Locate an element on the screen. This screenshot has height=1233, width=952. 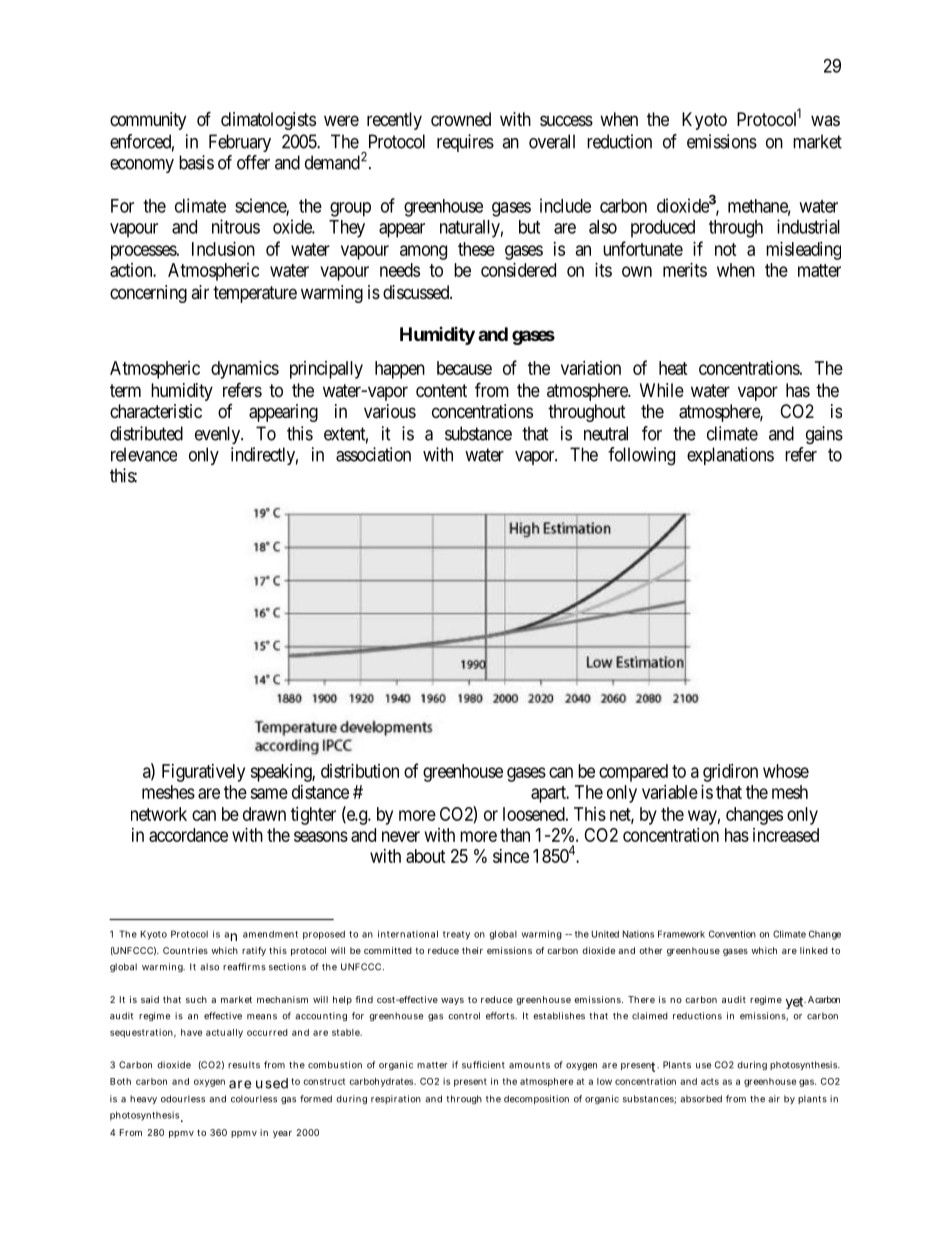
odourless is located at coordinates (183, 1099).
